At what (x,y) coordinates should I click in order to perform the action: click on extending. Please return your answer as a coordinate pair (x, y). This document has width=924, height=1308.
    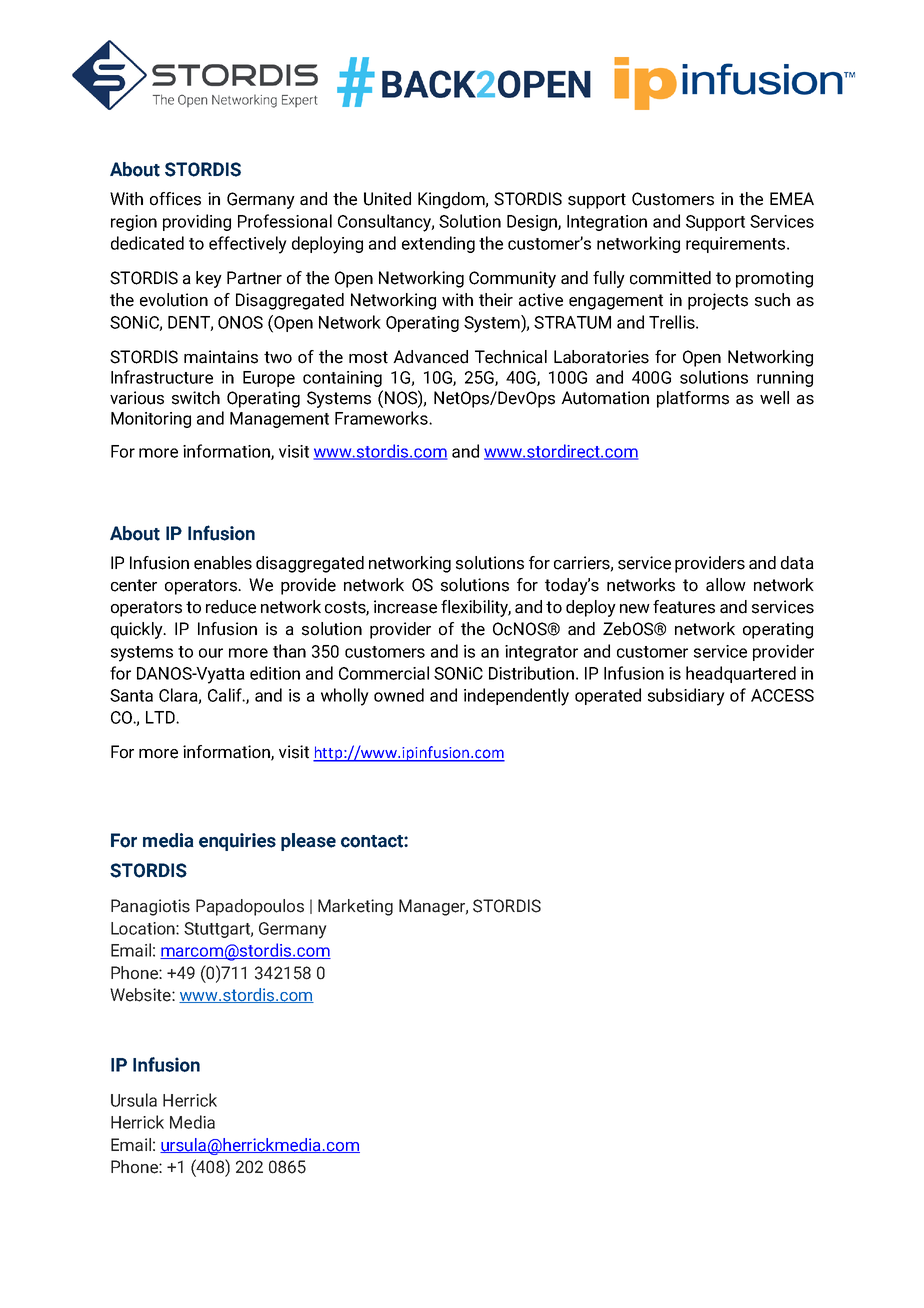
    Looking at the image, I should click on (438, 244).
